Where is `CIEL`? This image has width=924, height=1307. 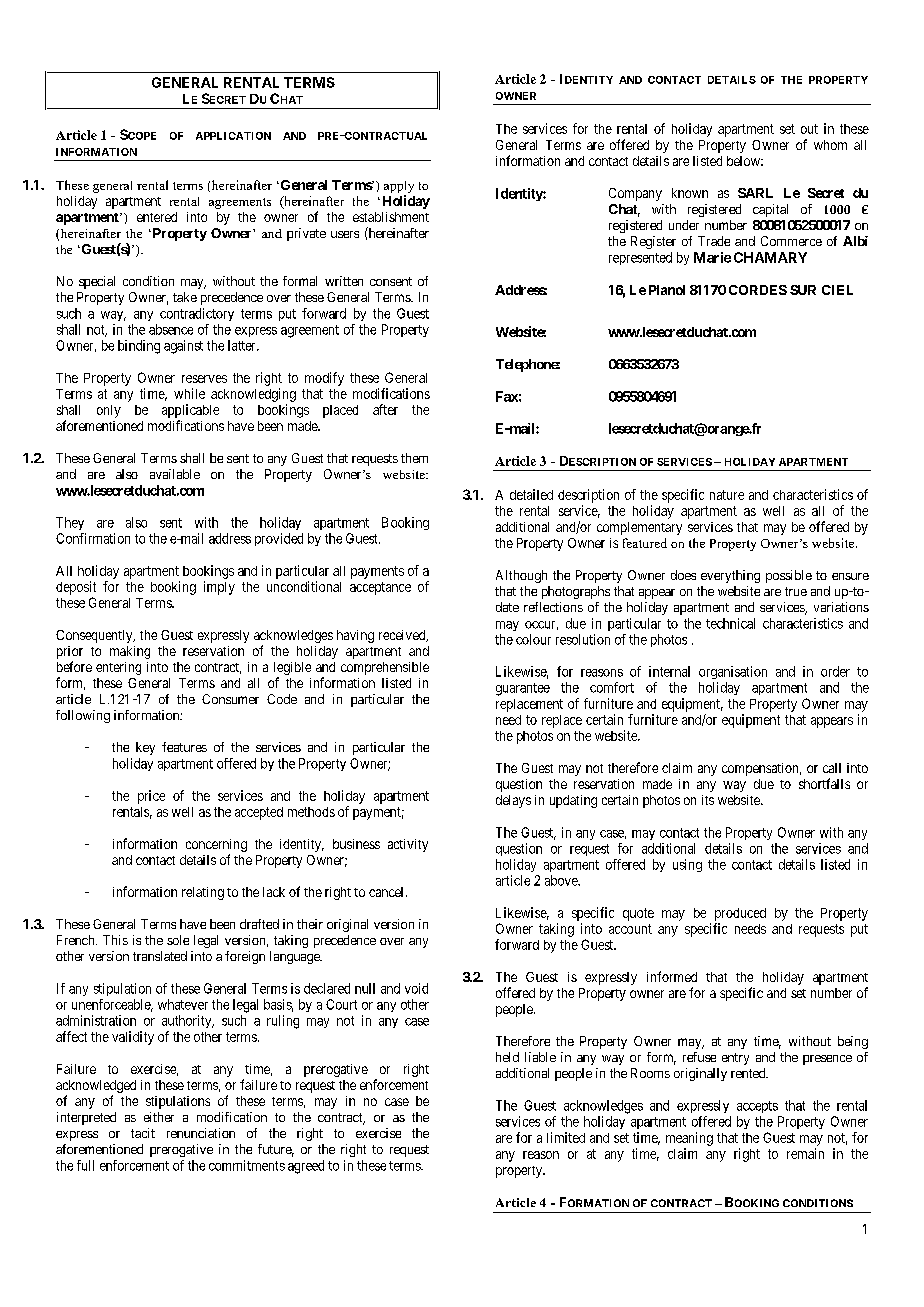 CIEL is located at coordinates (837, 290).
